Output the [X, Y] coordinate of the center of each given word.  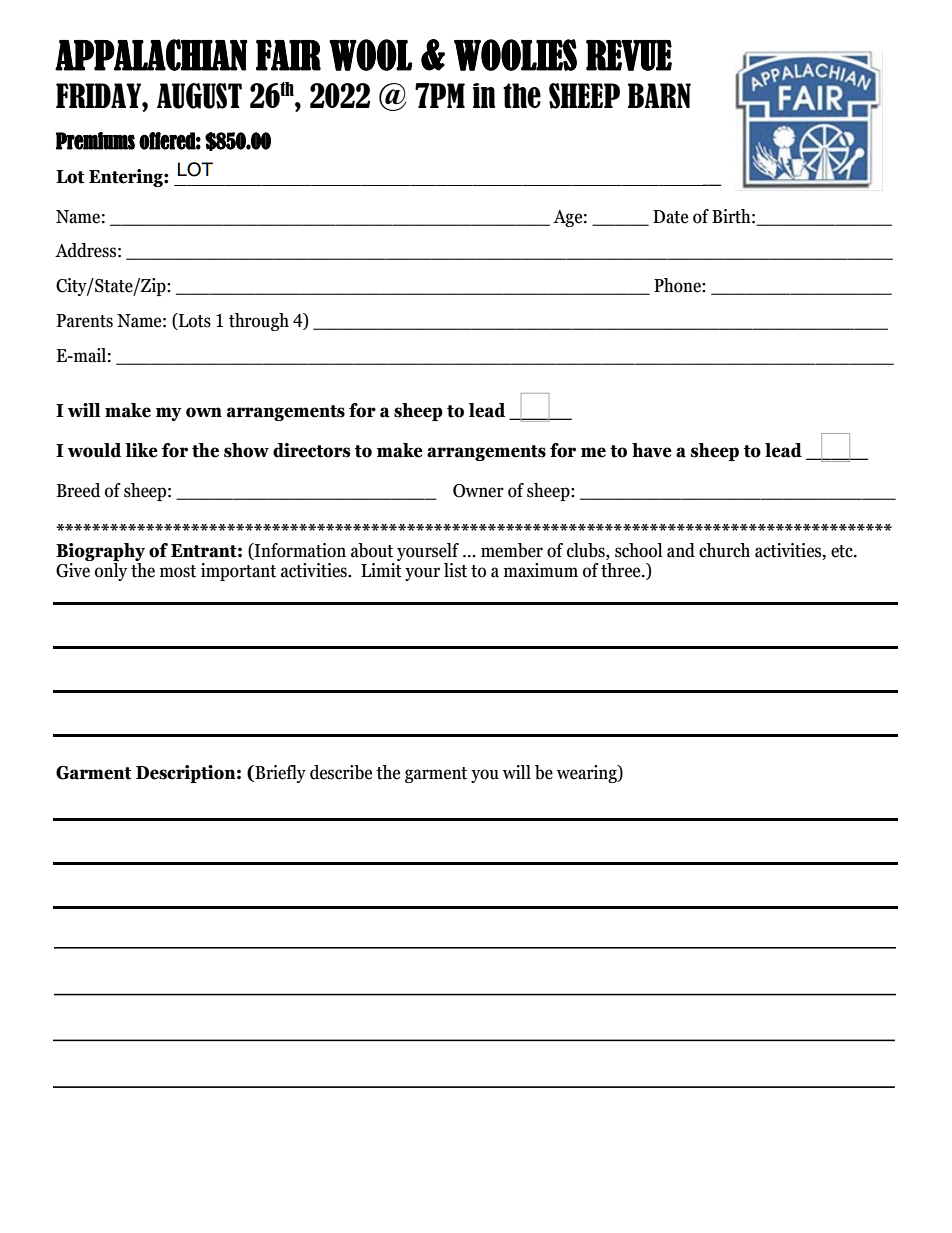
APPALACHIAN [151, 55]
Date [670, 217]
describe [341, 772]
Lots [194, 321]
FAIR [288, 55]
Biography [100, 553]
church [724, 550]
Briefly [279, 774]
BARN [659, 95]
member [512, 550]
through [259, 322]
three [622, 570]
